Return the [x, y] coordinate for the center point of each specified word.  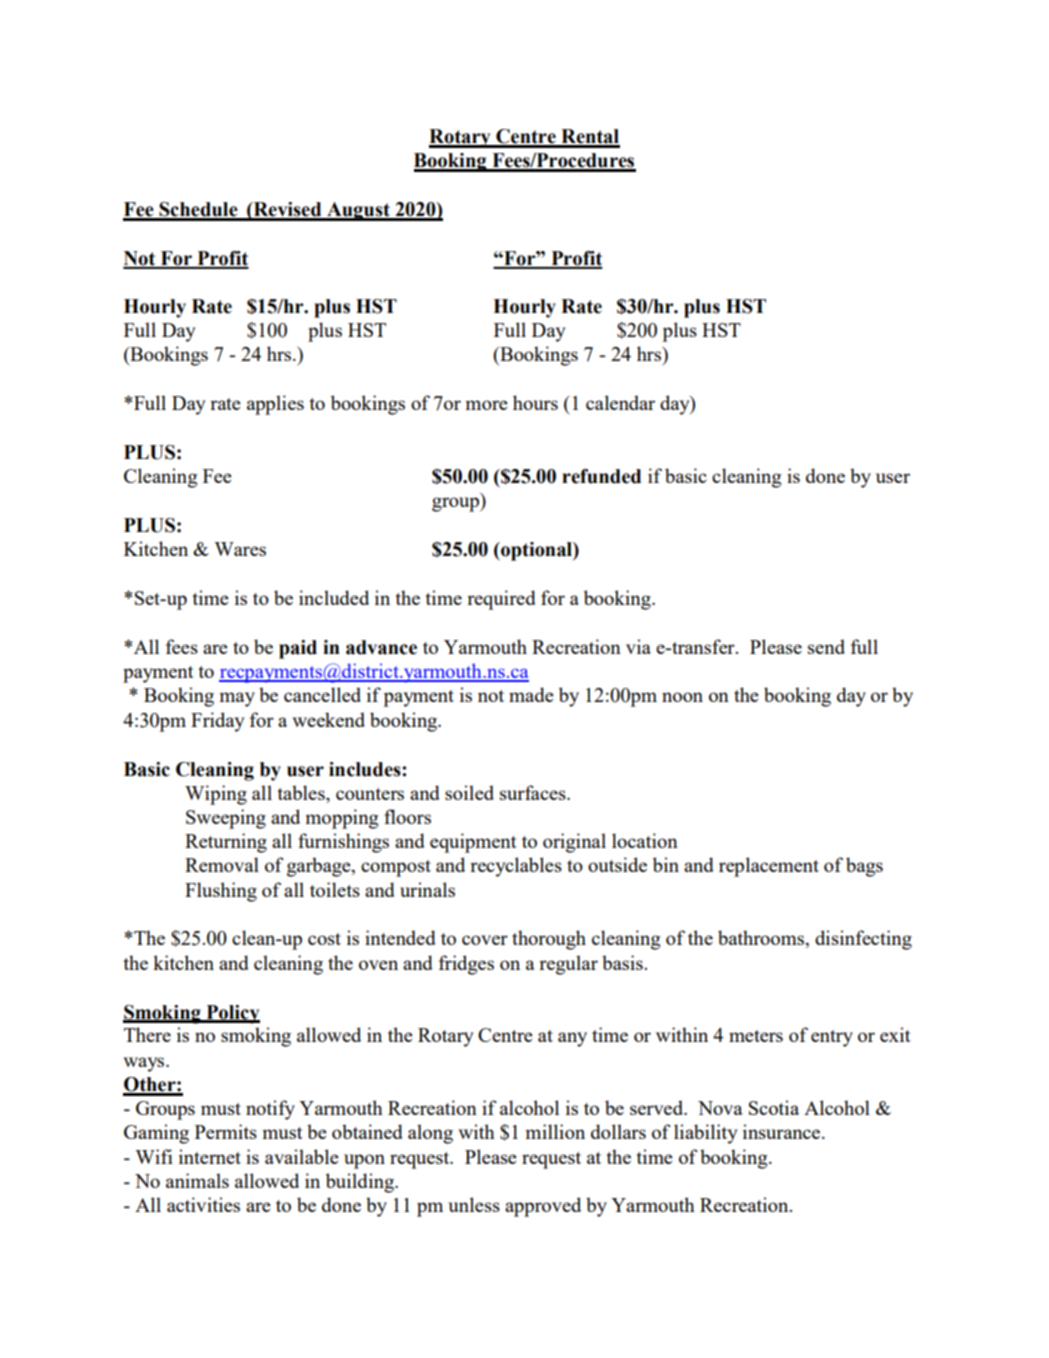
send [826, 646]
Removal [222, 864]
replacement [769, 867]
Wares [240, 549]
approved [543, 1207]
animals [197, 1180]
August [358, 211]
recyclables [516, 867]
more [487, 405]
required [501, 600]
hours [535, 402]
